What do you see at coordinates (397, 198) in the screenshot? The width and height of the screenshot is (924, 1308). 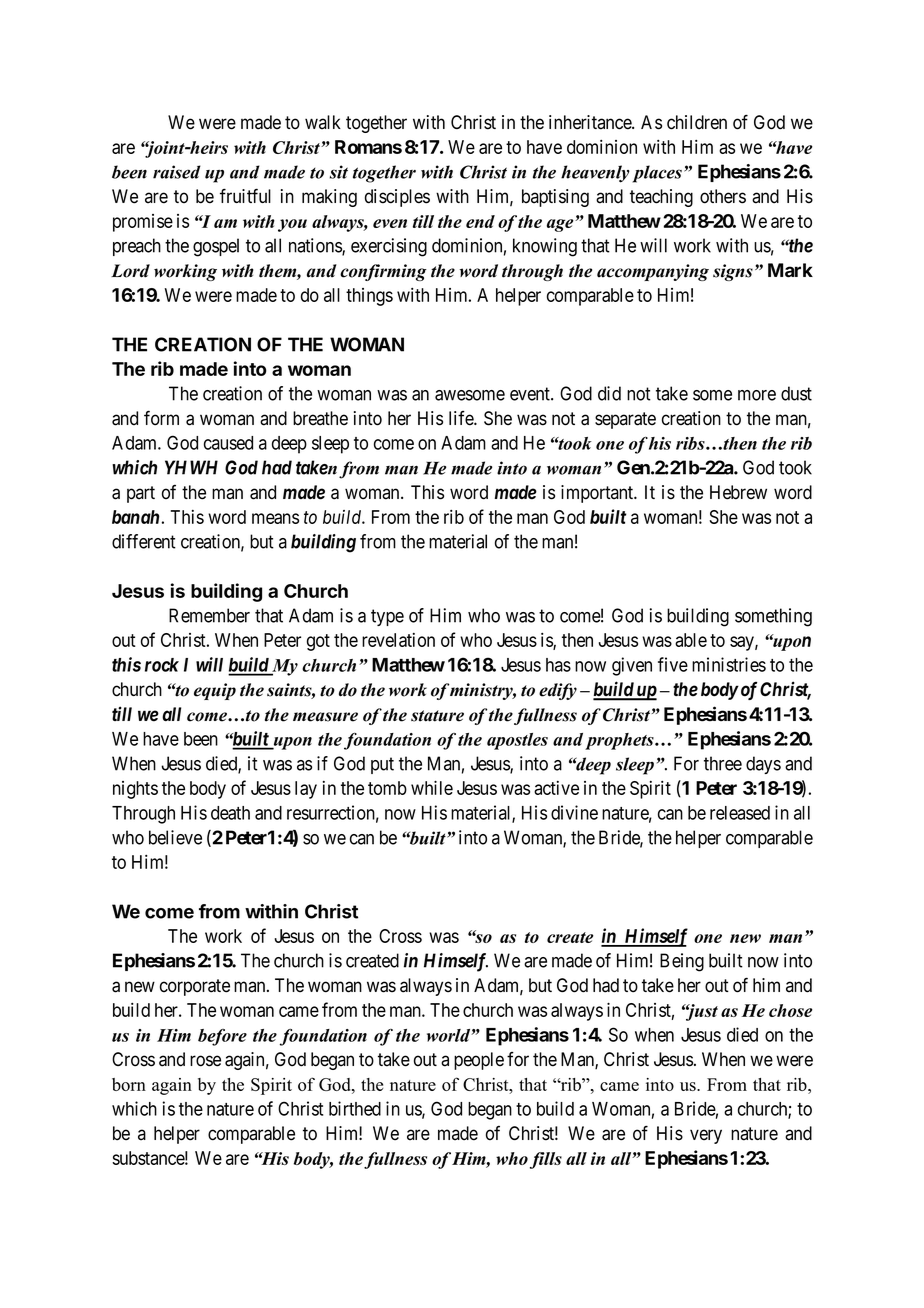 I see `disciples` at bounding box center [397, 198].
